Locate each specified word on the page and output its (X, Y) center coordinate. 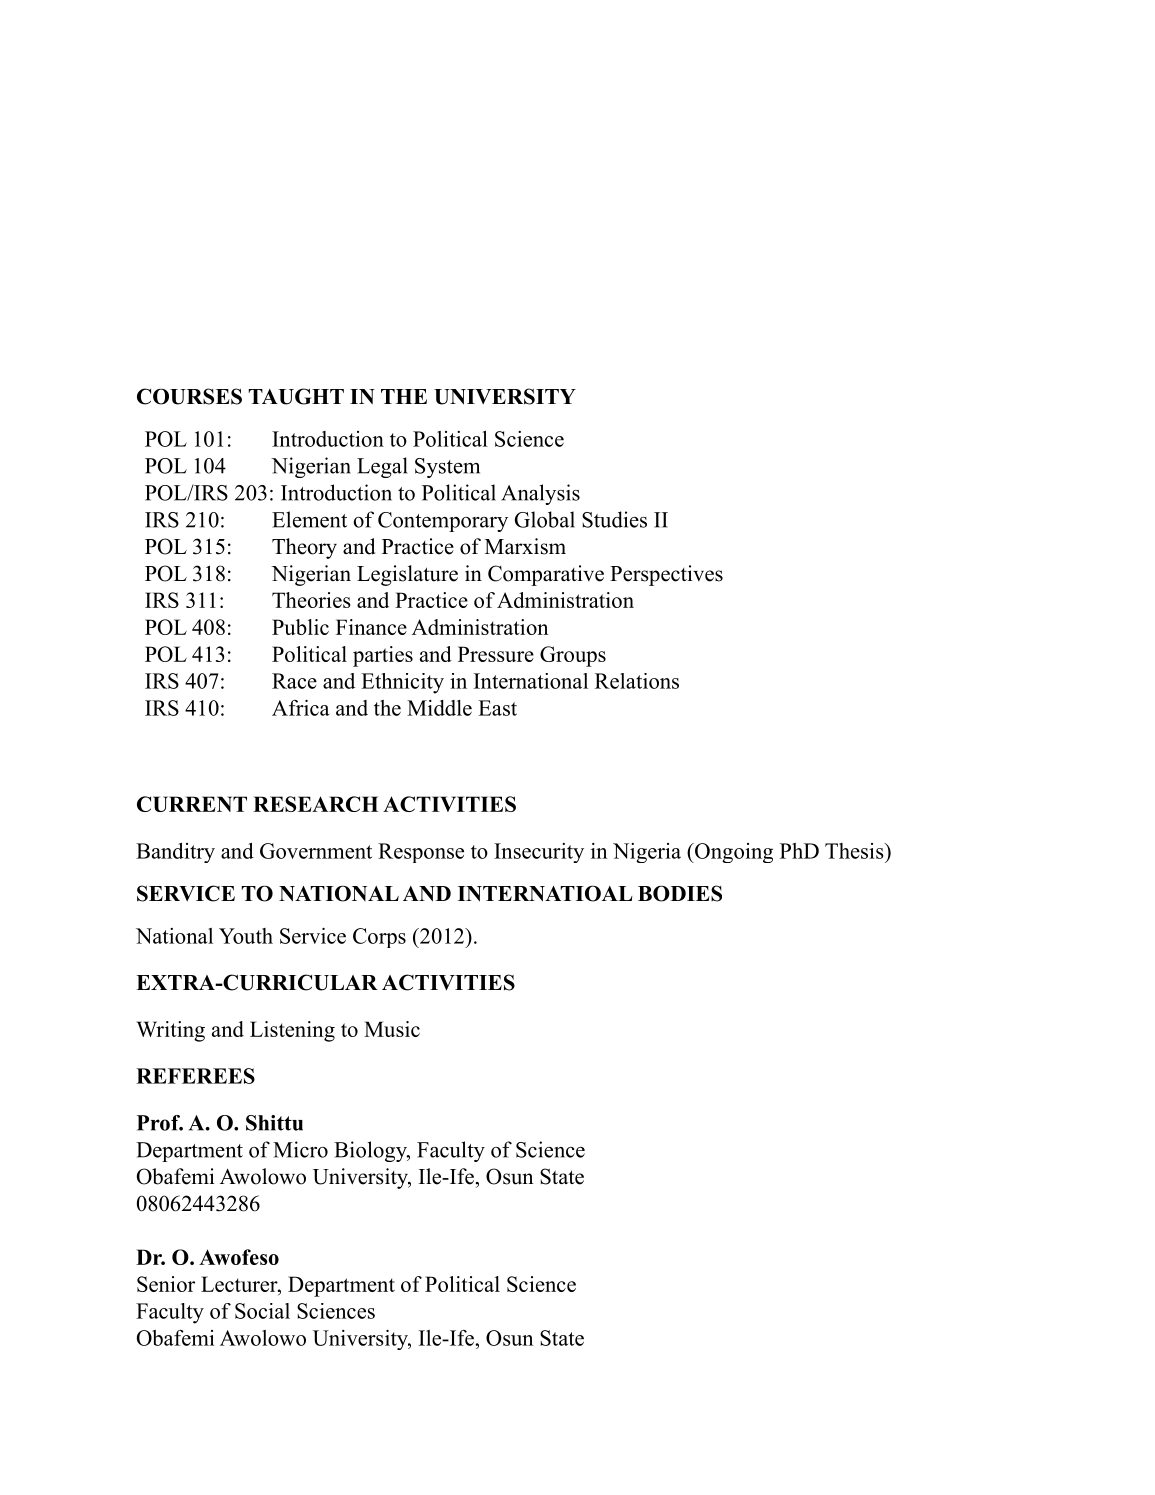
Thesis (855, 851)
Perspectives (666, 575)
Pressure (496, 654)
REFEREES (195, 1076)
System (447, 468)
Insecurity (539, 853)
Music (392, 1029)
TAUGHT (296, 396)
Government (316, 851)
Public (300, 627)
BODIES (680, 893)
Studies (614, 519)
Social (262, 1311)
